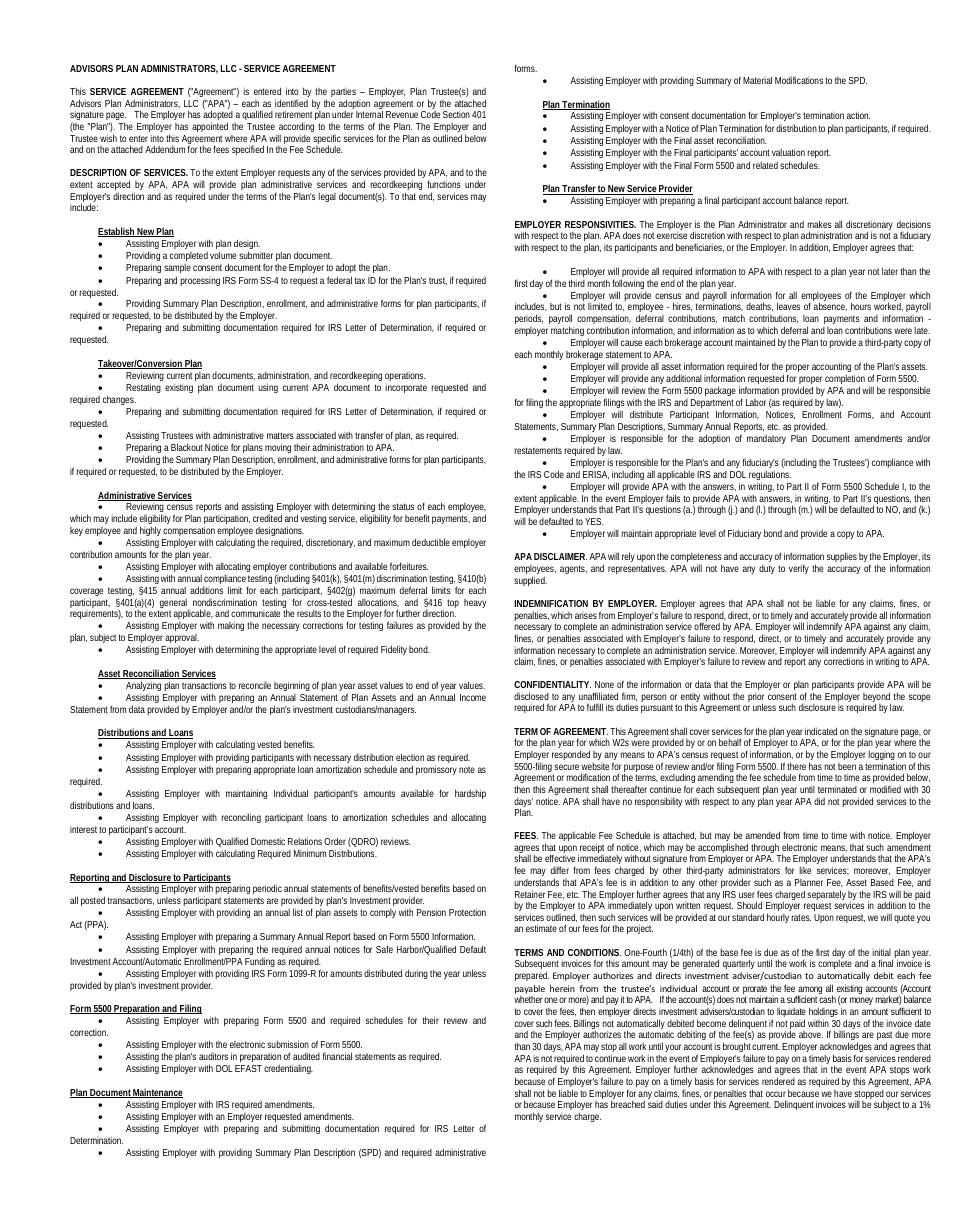  What do you see at coordinates (165, 149) in the image?
I see `Addendum` at bounding box center [165, 149].
